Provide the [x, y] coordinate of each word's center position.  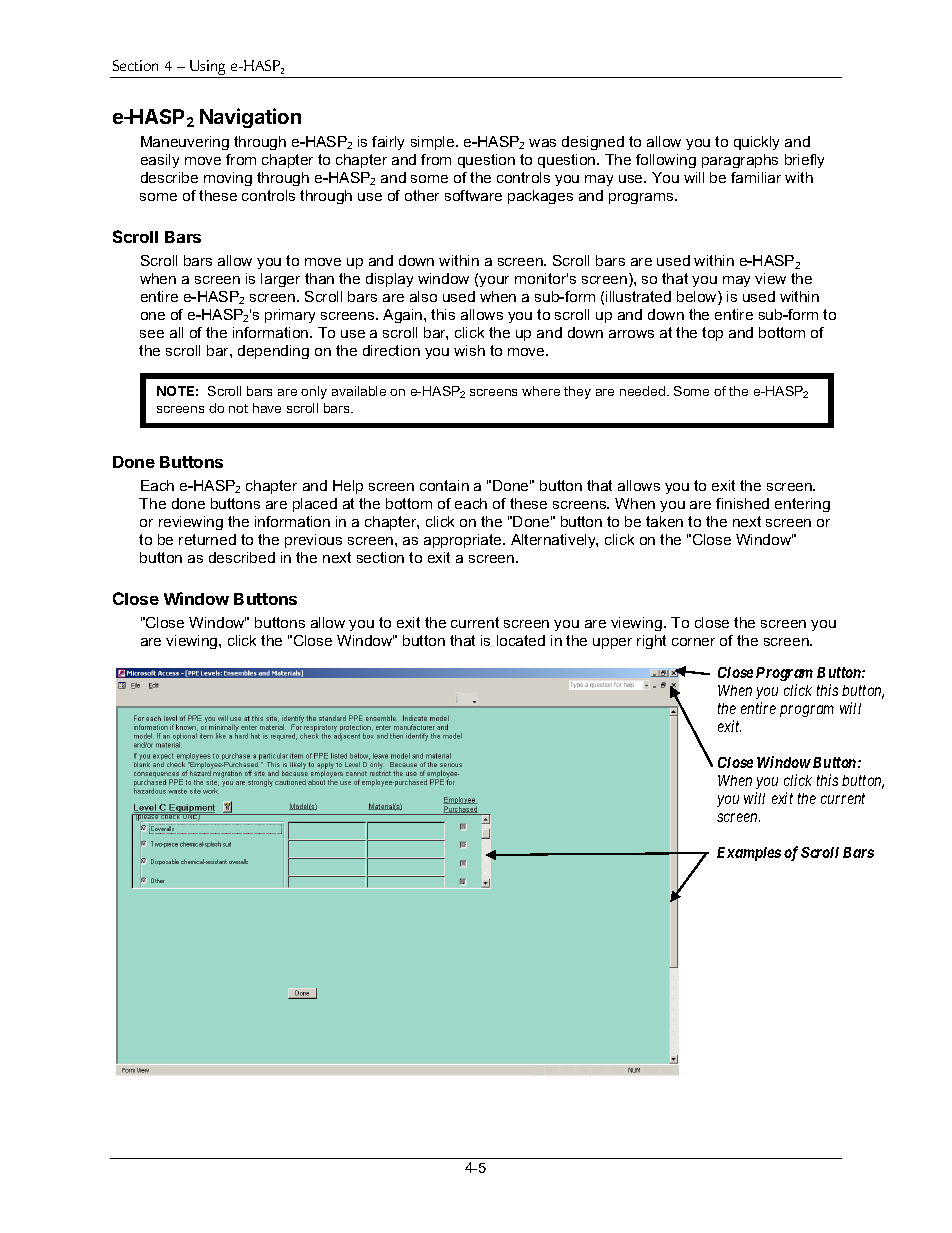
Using [208, 69]
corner [693, 642]
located [521, 640]
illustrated [638, 296]
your [494, 281]
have [267, 408]
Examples [749, 854]
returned [207, 539]
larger [280, 280]
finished [742, 503]
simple [434, 143]
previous [313, 541]
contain [444, 485]
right [651, 642]
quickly [756, 143]
